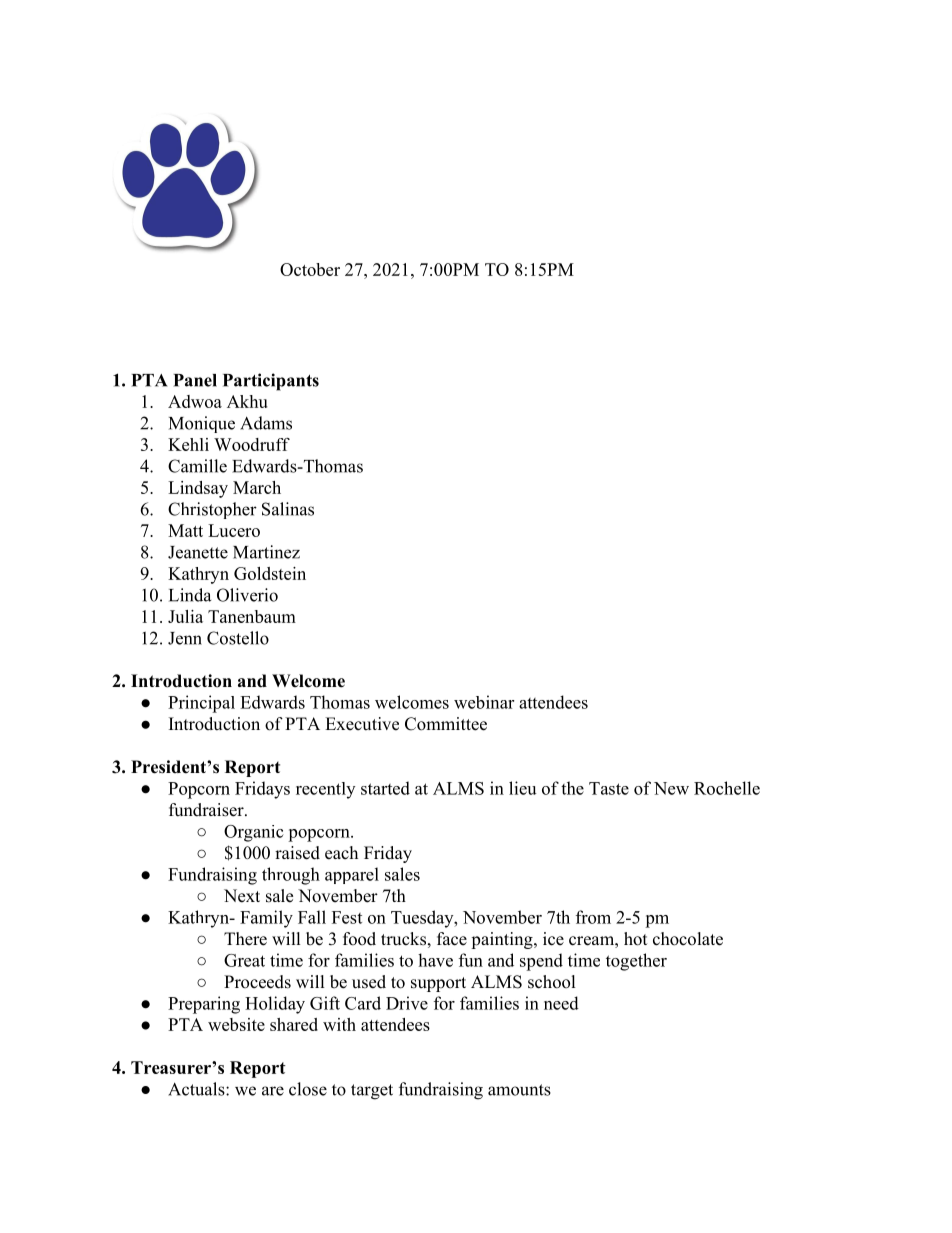 The height and width of the screenshot is (1233, 952). Describe the element at coordinates (271, 382) in the screenshot. I see `Participants` at that location.
